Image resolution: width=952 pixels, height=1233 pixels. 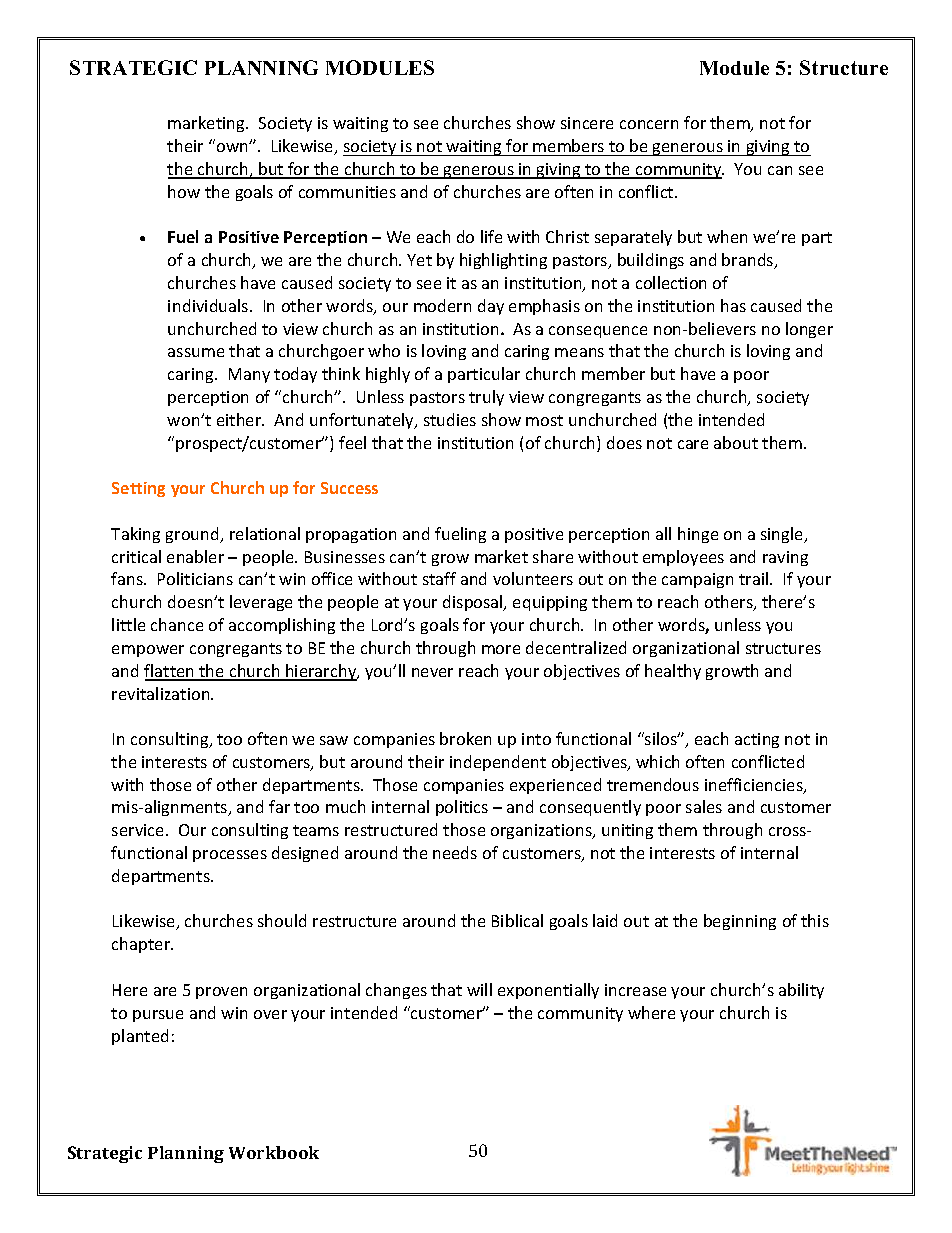 What do you see at coordinates (491, 236) in the screenshot?
I see `life` at bounding box center [491, 236].
